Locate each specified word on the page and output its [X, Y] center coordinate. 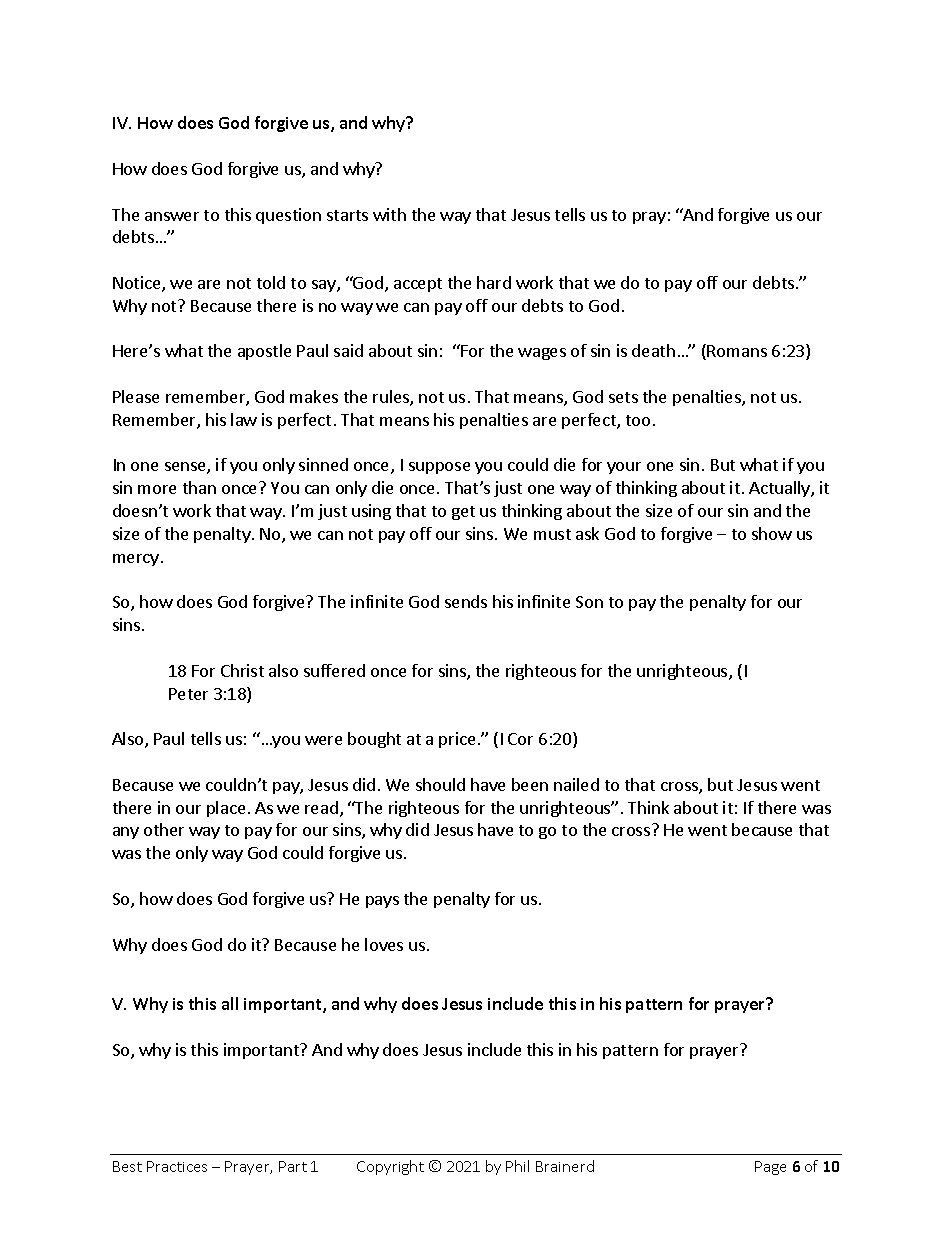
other [164, 829]
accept [418, 285]
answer [172, 216]
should [440, 784]
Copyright [390, 1167]
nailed [576, 784]
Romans [737, 351]
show [772, 533]
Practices [177, 1166]
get [463, 513]
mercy [136, 560]
